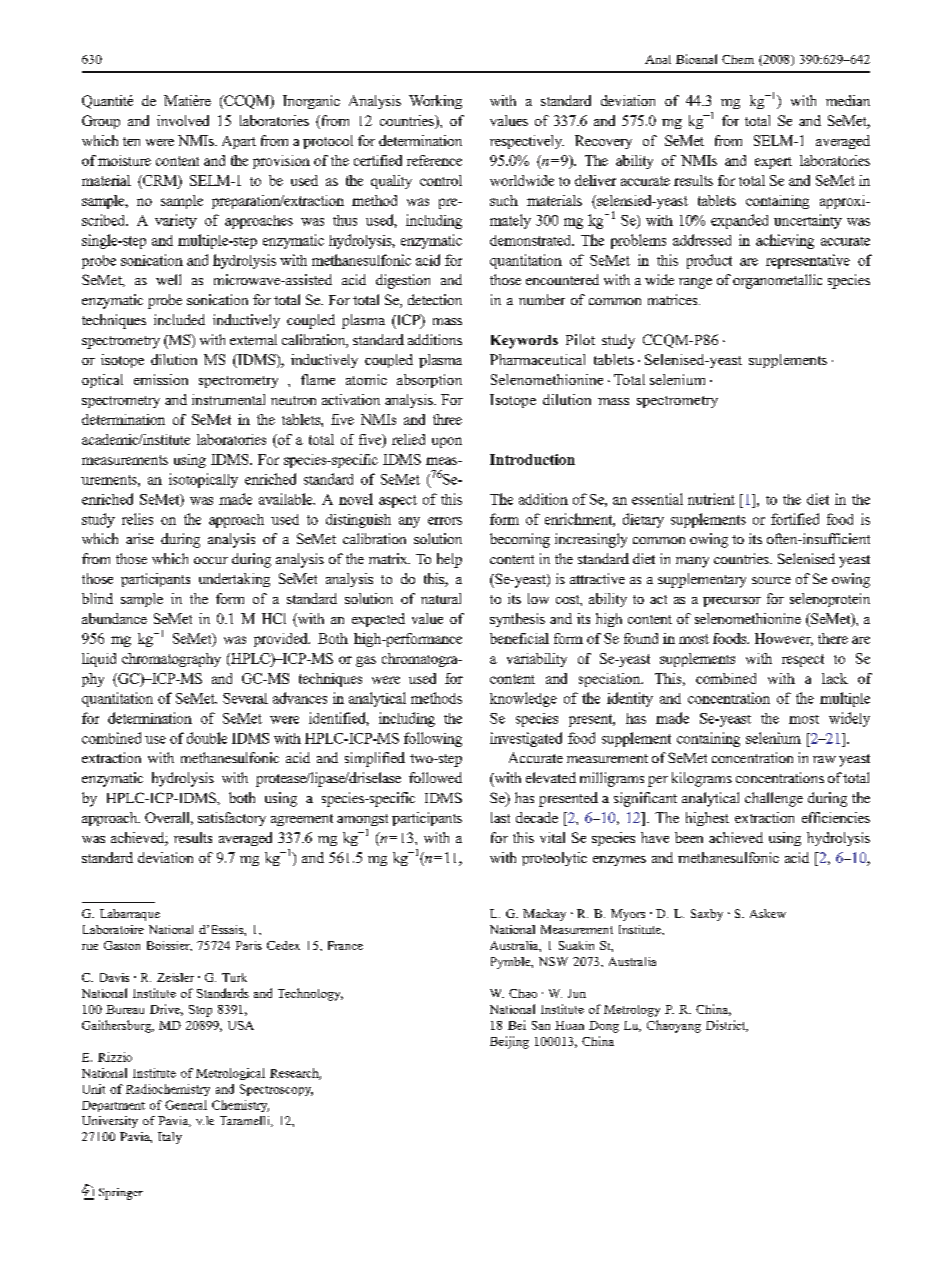 The height and width of the page is (1265, 952). Describe the element at coordinates (727, 1026) in the page. I see `District` at that location.
